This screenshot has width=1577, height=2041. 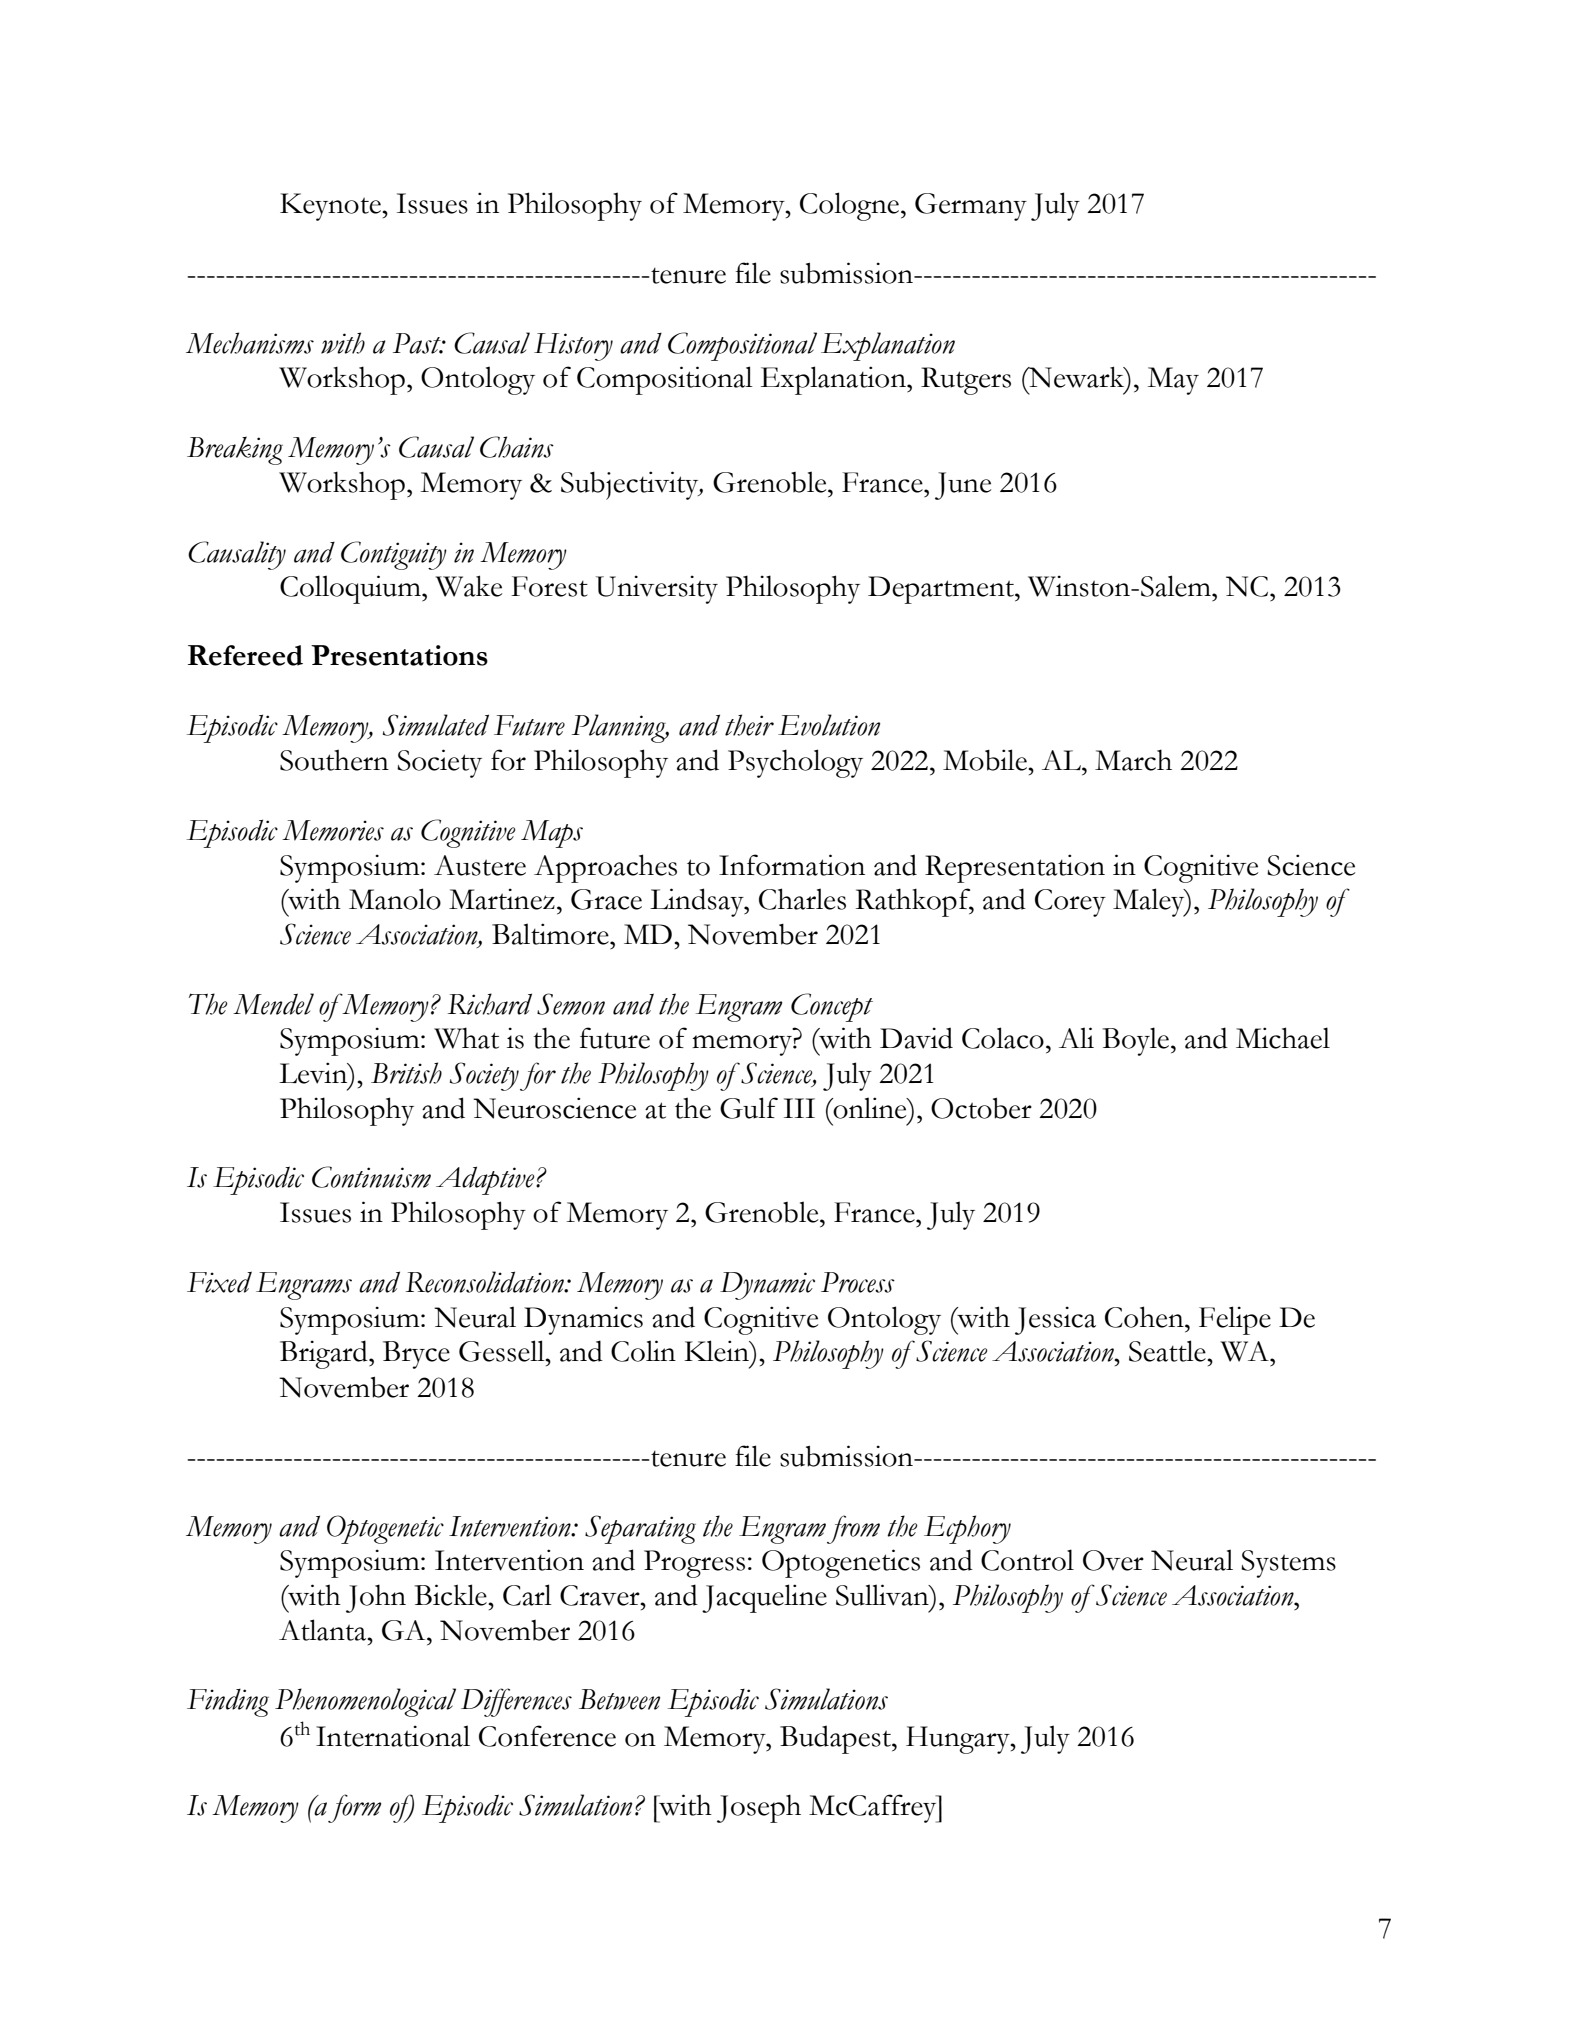 What do you see at coordinates (1133, 760) in the screenshot?
I see `March` at bounding box center [1133, 760].
